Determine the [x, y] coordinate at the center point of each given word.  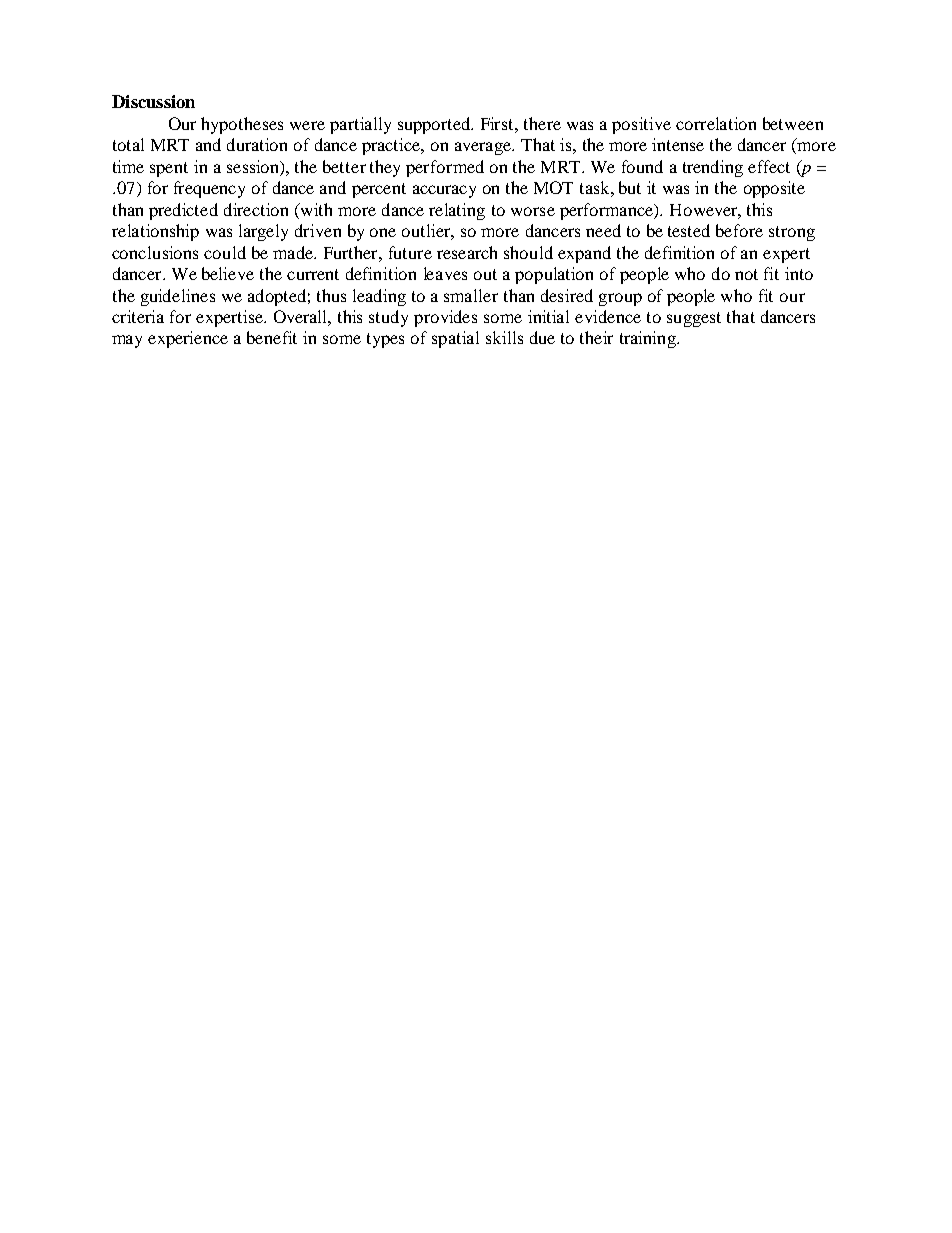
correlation [716, 123]
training [649, 339]
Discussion [153, 101]
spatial [455, 339]
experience [188, 339]
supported [435, 125]
